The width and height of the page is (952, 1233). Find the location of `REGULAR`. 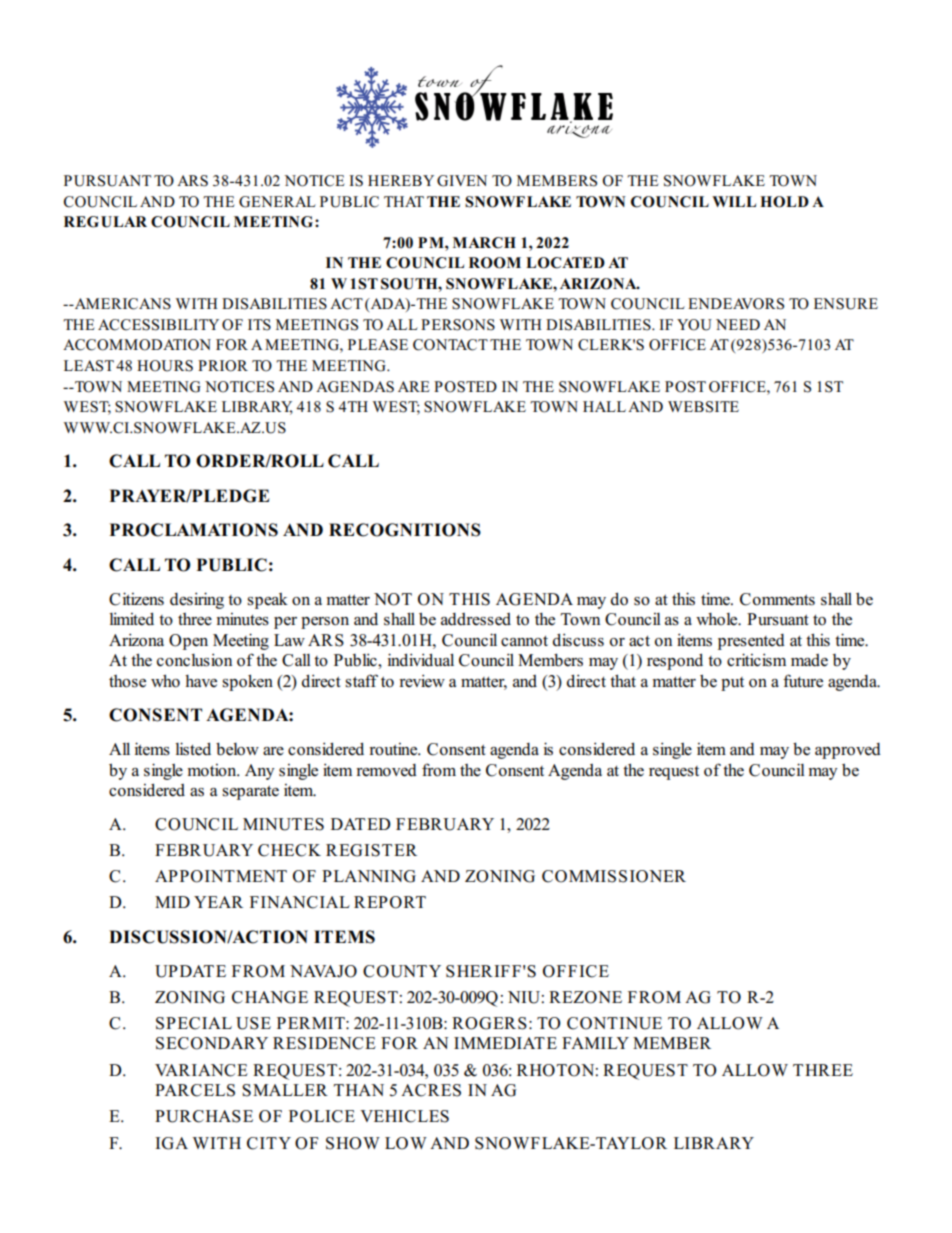

REGULAR is located at coordinates (105, 222).
